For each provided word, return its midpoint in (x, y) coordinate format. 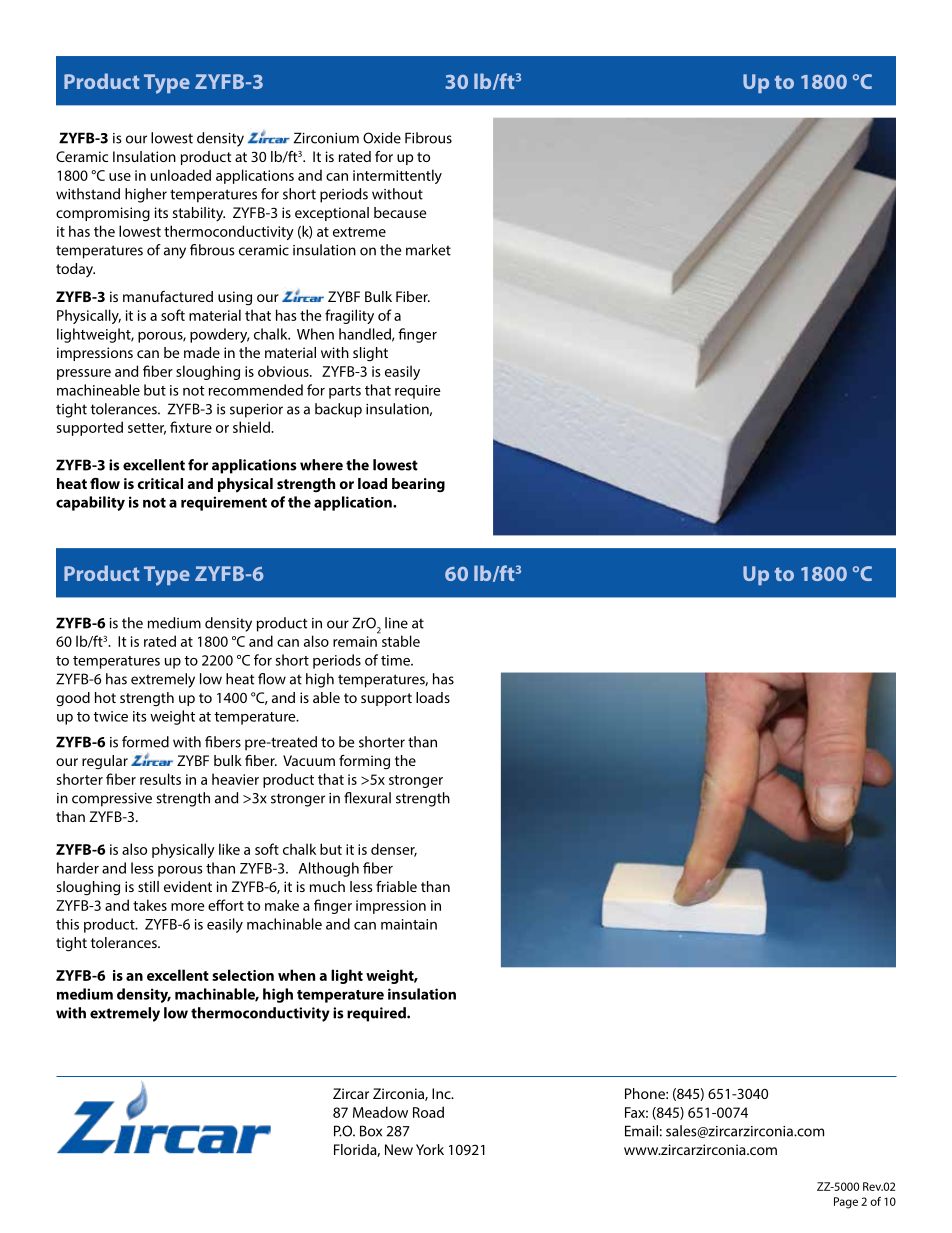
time (396, 660)
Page (846, 1203)
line (396, 623)
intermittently (397, 176)
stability (198, 214)
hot (105, 697)
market (428, 250)
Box (371, 1131)
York (430, 1149)
